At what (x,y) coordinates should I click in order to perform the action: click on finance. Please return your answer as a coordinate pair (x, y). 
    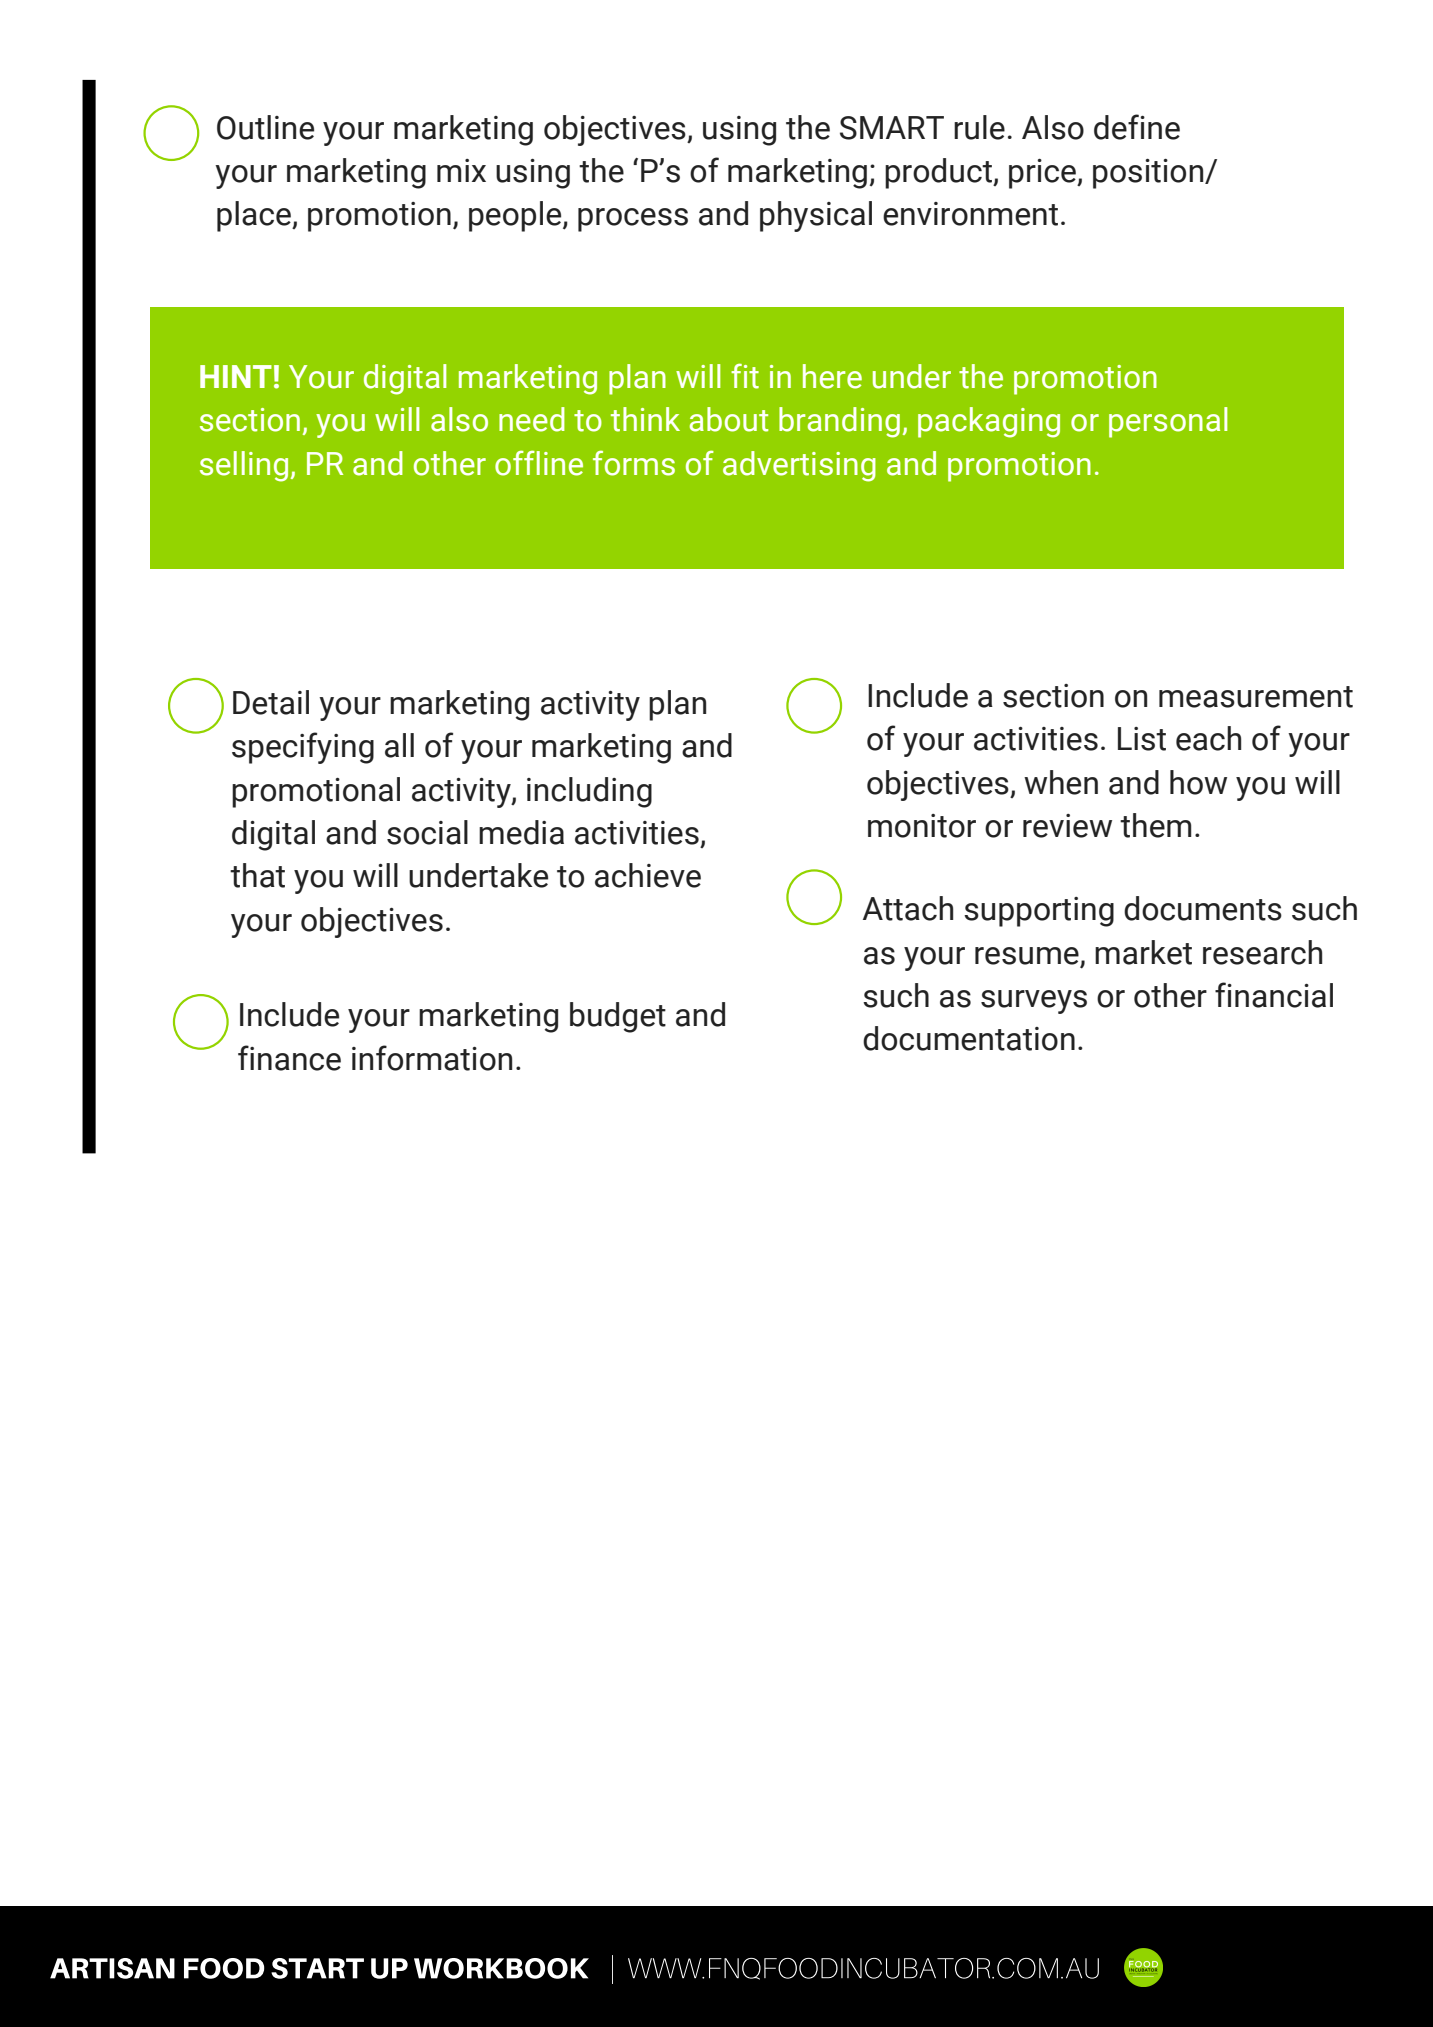
    Looking at the image, I should click on (289, 1058).
